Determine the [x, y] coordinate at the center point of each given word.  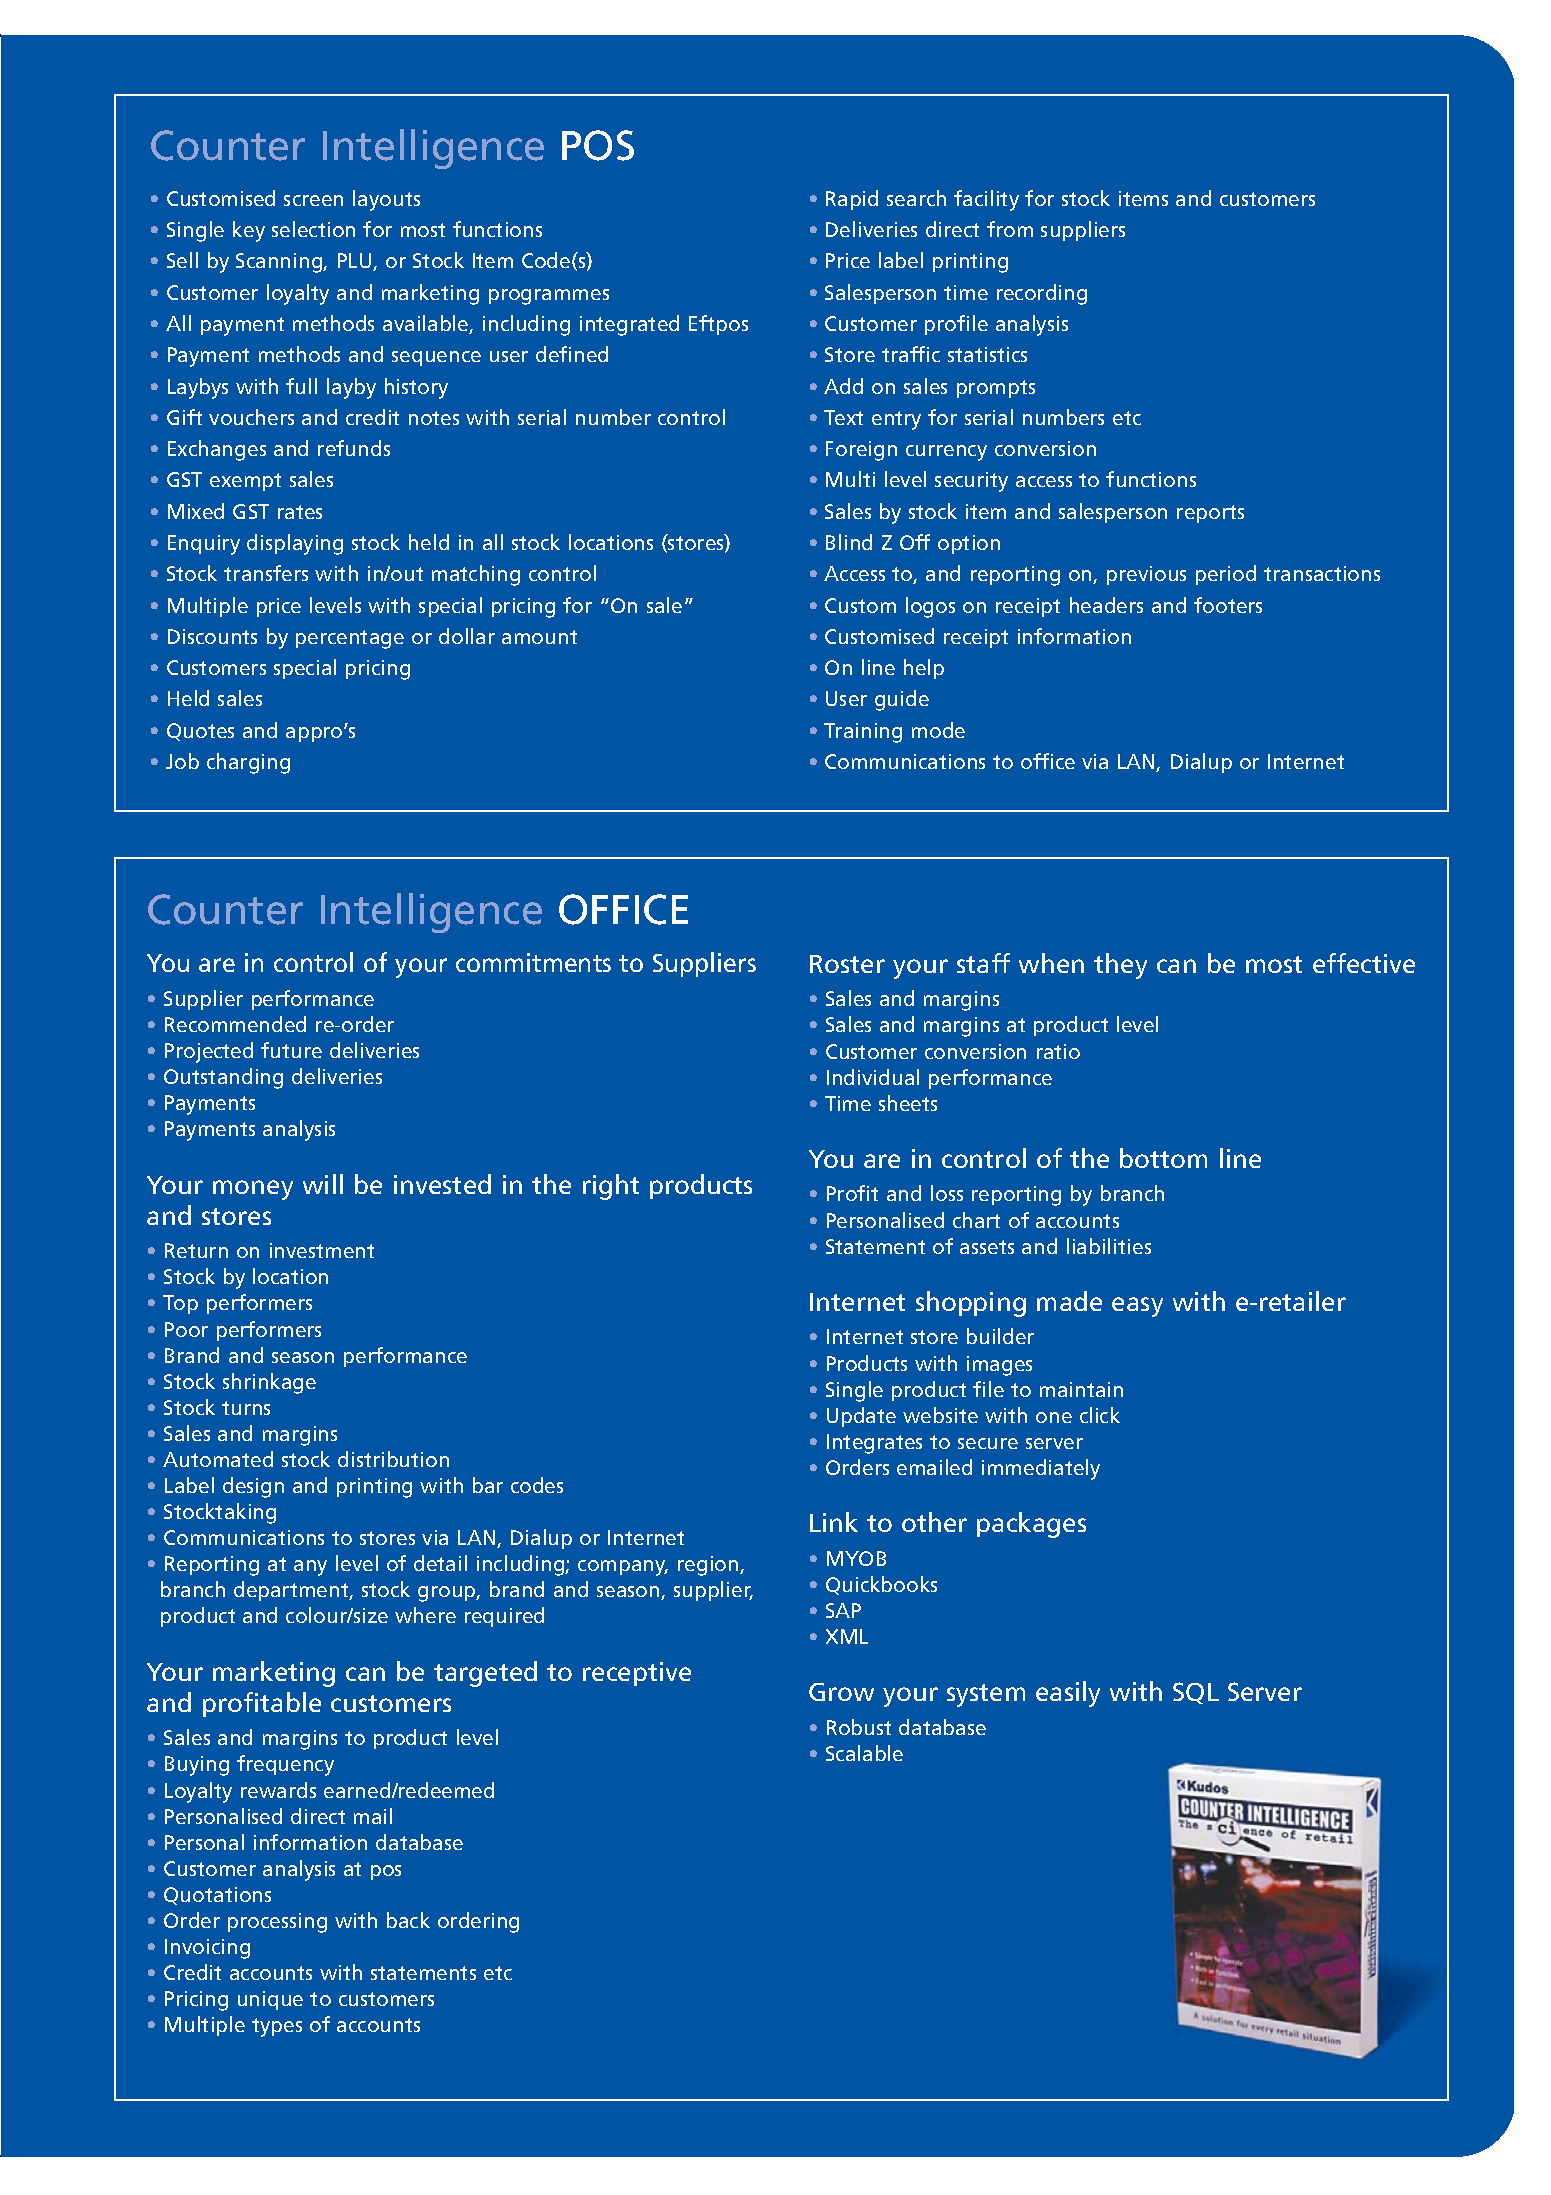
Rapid [852, 200]
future [291, 1050]
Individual [873, 1077]
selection [313, 229]
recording [1042, 294]
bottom [1163, 1158]
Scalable [864, 1753]
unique [270, 2000]
